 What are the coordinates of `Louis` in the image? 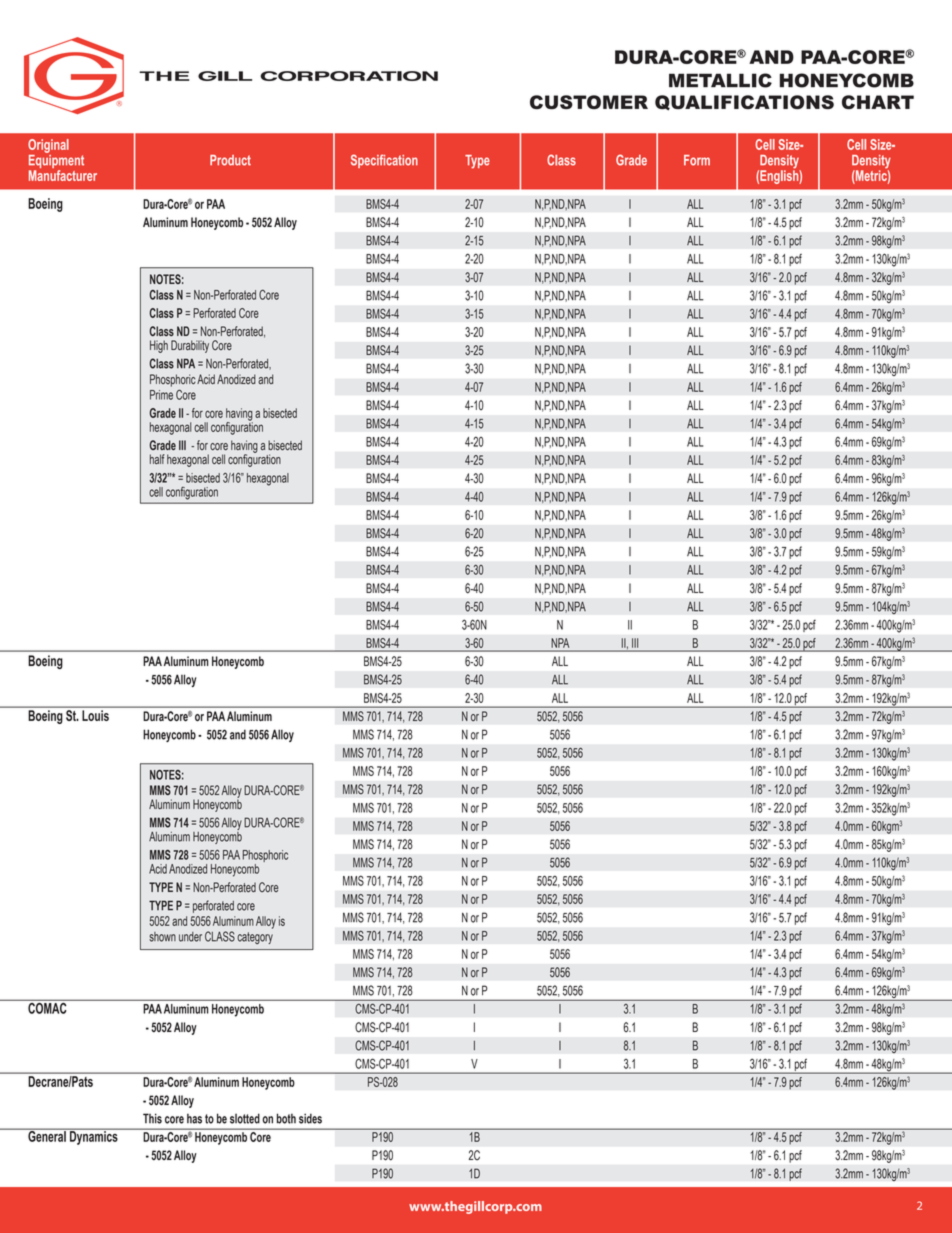 It's located at (95, 715).
